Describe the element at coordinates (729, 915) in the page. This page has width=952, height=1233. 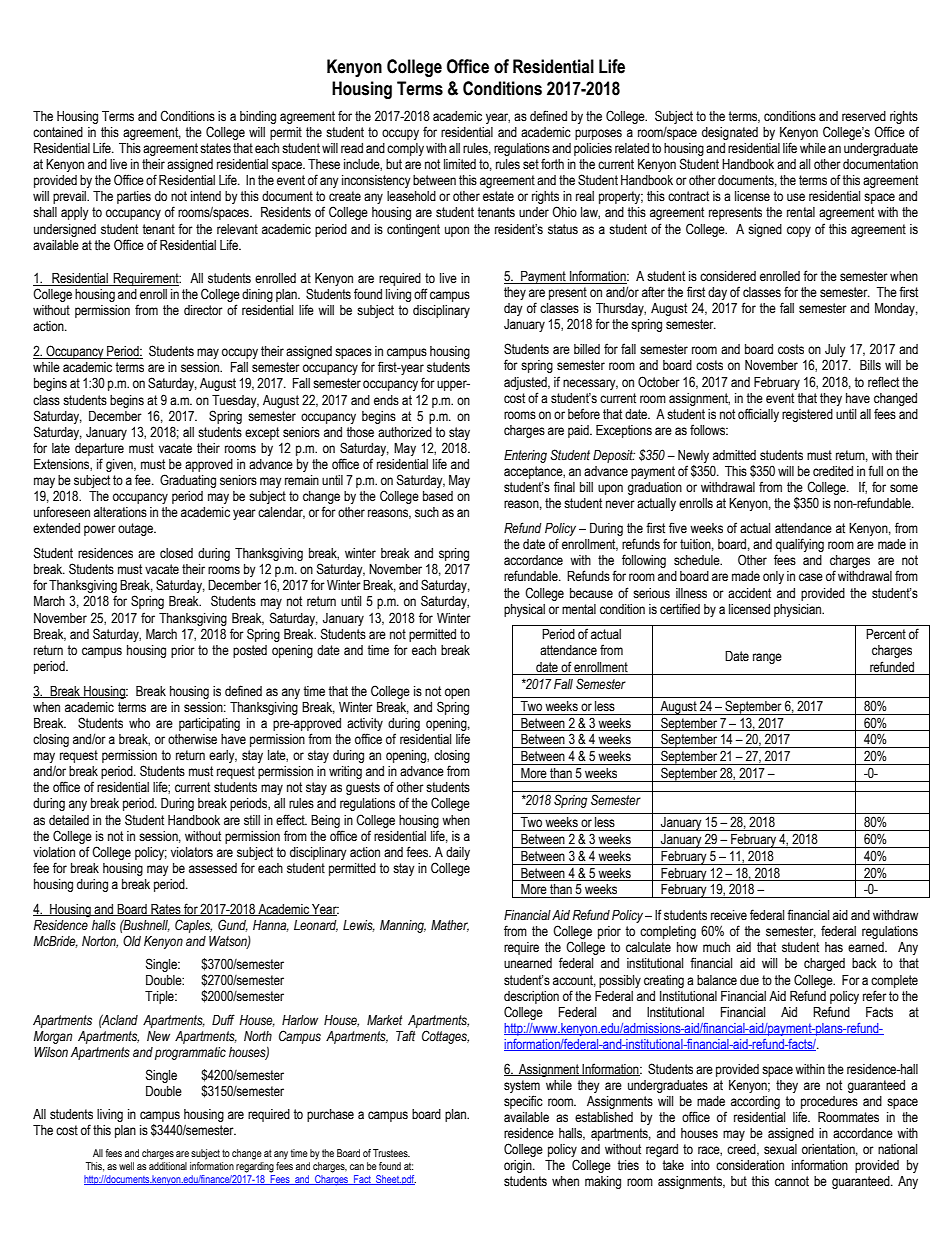
I see `receive` at that location.
